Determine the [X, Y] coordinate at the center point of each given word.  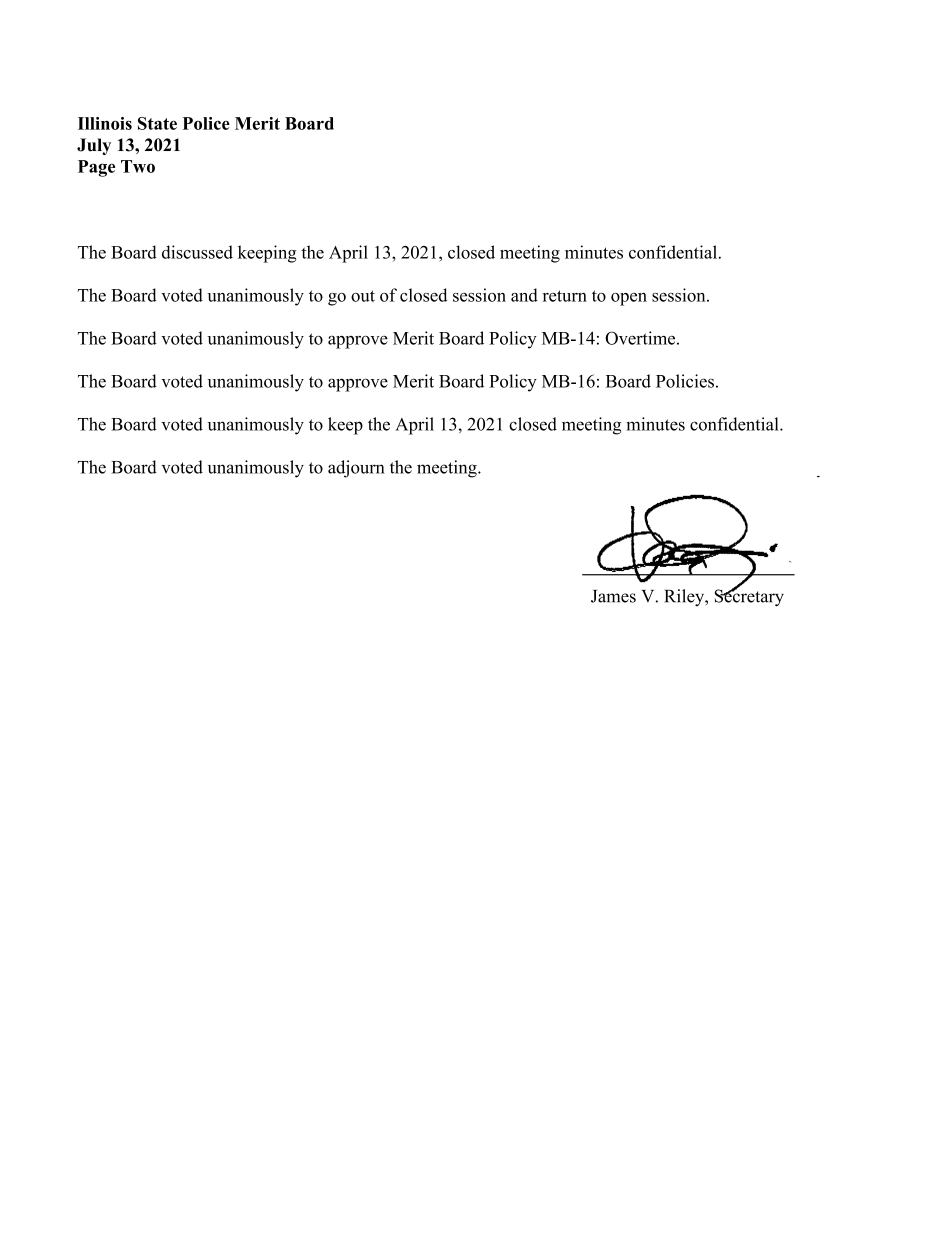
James [613, 596]
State [157, 123]
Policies [685, 381]
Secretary [749, 597]
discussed [197, 252]
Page [96, 168]
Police [206, 123]
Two [138, 166]
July [94, 146]
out [363, 296]
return [565, 296]
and [524, 295]
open [629, 299]
